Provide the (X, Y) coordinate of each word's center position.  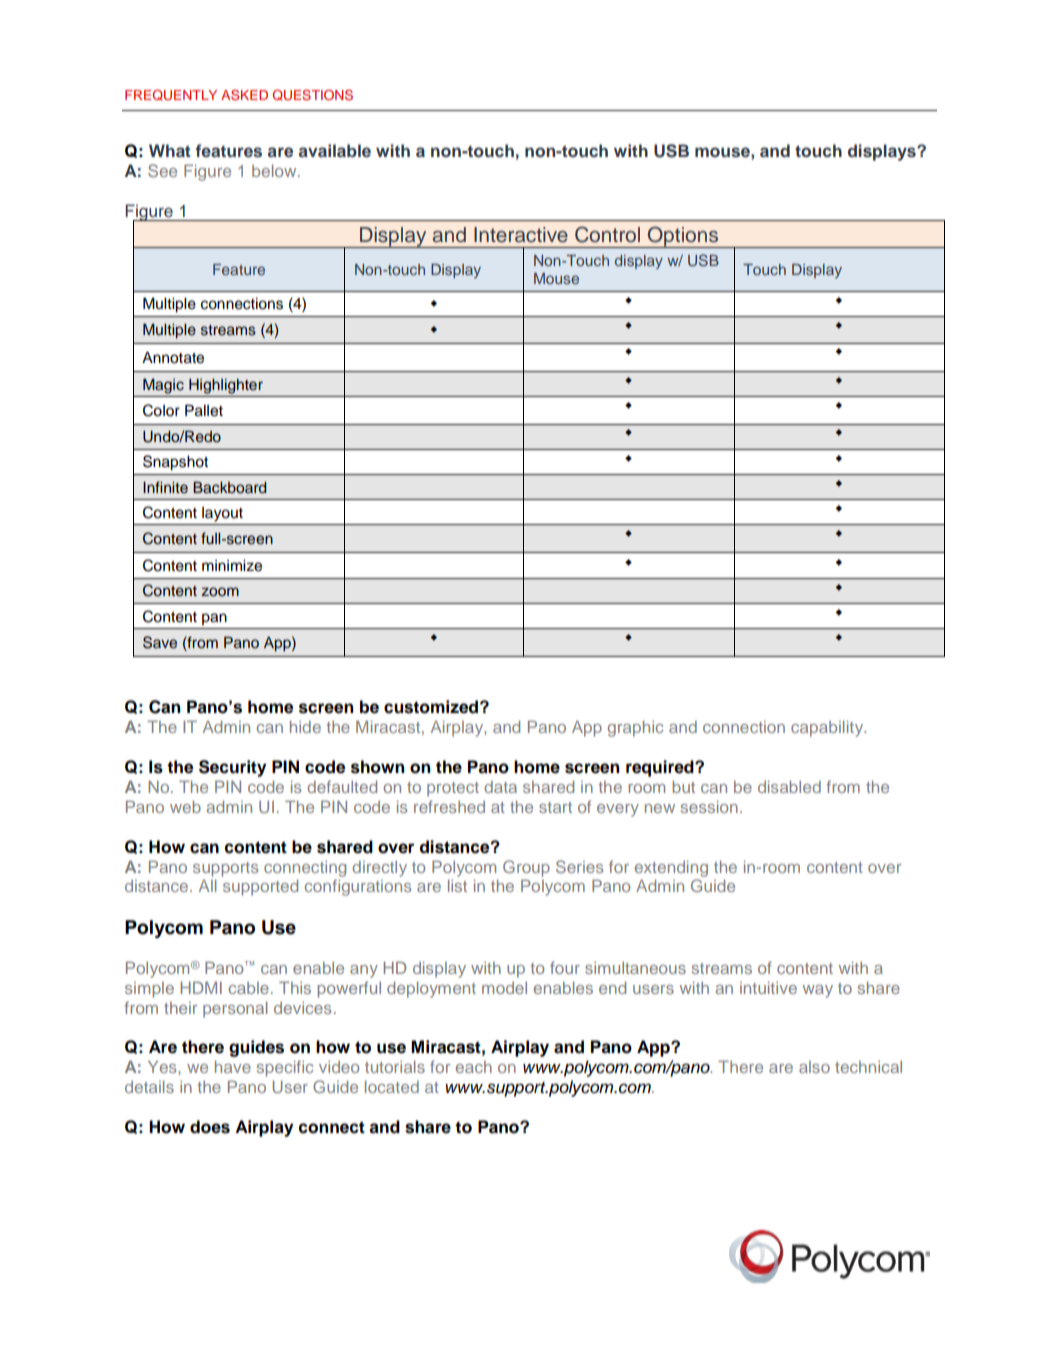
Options (683, 237)
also (814, 1067)
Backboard (229, 488)
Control (607, 235)
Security (232, 768)
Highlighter (226, 386)
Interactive (521, 235)
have (233, 1066)
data (500, 787)
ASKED (244, 95)
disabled (789, 786)
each (474, 1067)
